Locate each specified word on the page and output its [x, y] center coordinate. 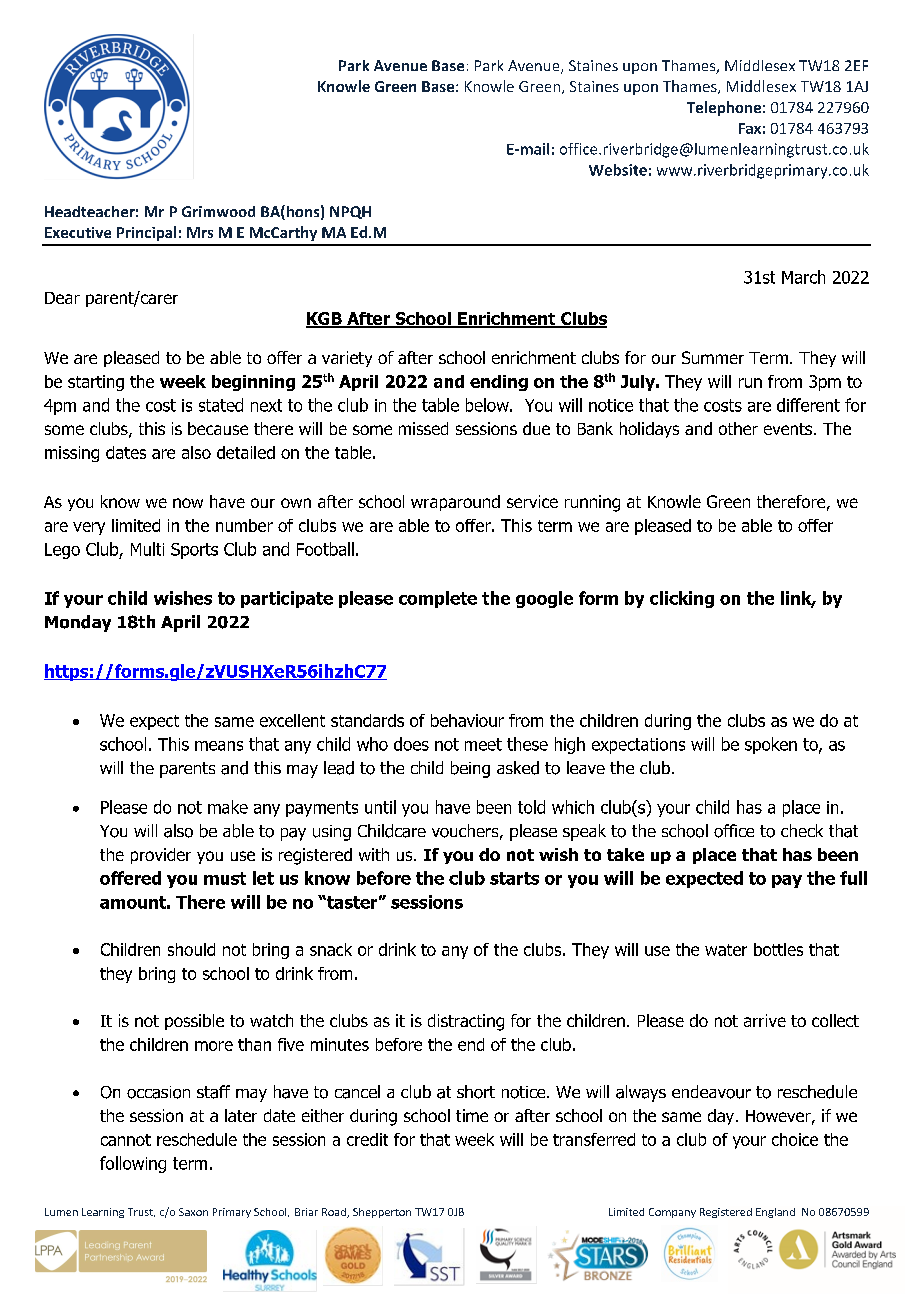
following [133, 1164]
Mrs [200, 232]
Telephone [724, 108]
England [775, 1213]
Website [618, 170]
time [472, 1115]
